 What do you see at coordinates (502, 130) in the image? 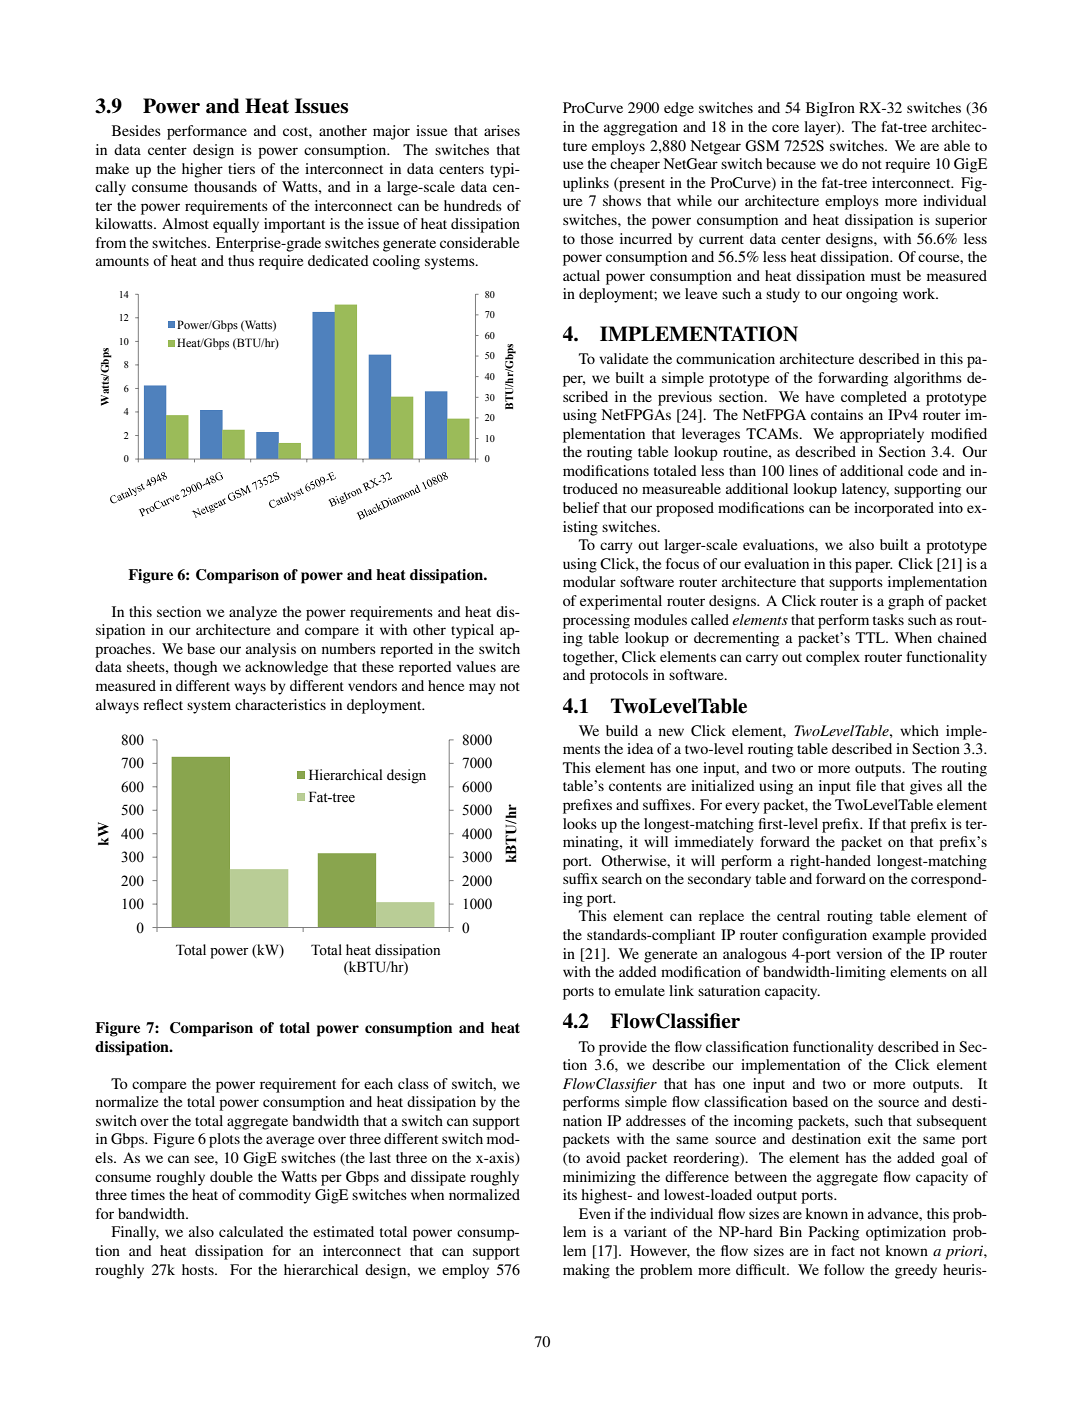
I see `arises` at bounding box center [502, 130].
